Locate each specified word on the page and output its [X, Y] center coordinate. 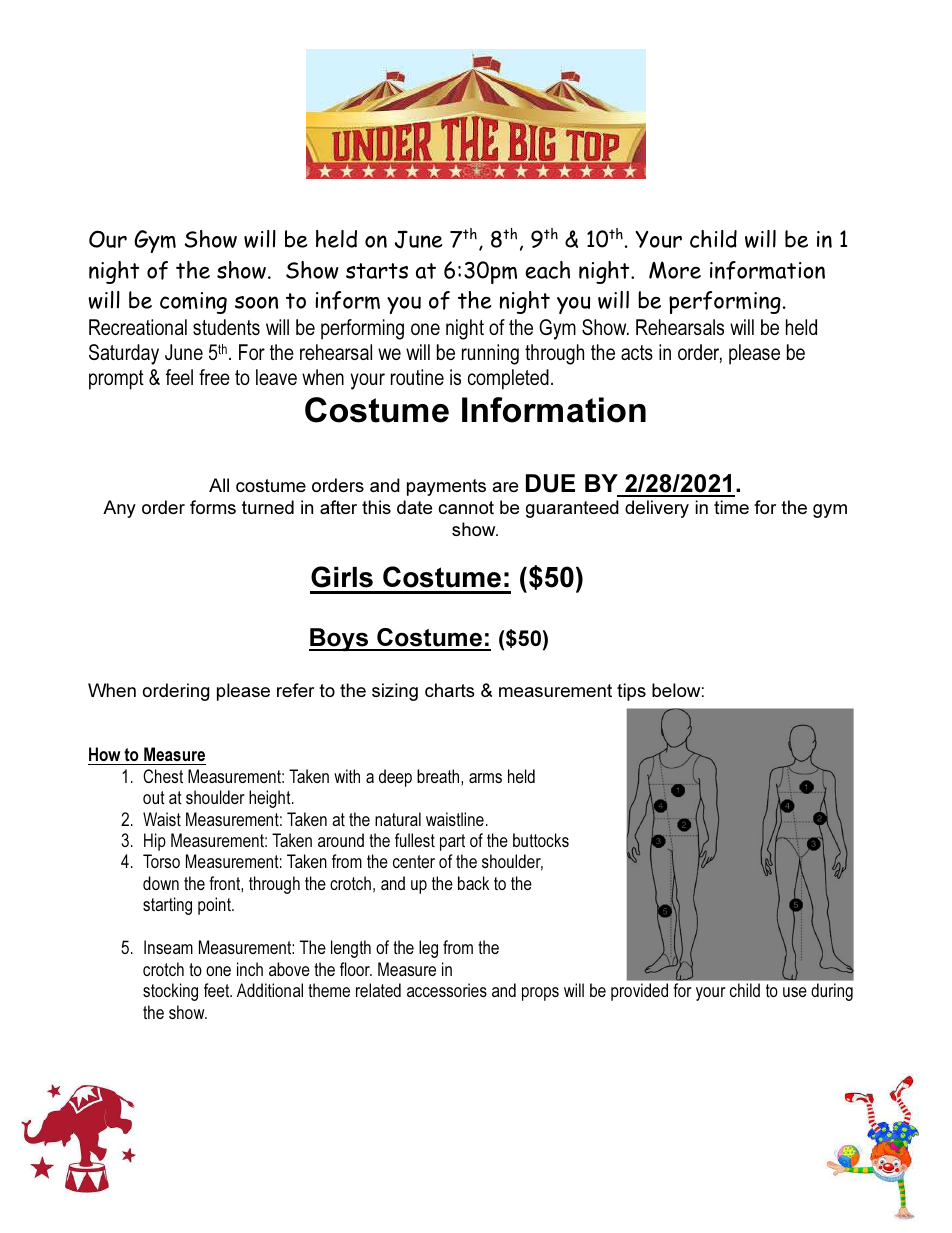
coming [193, 303]
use [795, 992]
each [547, 270]
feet [218, 990]
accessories [447, 990]
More [675, 270]
